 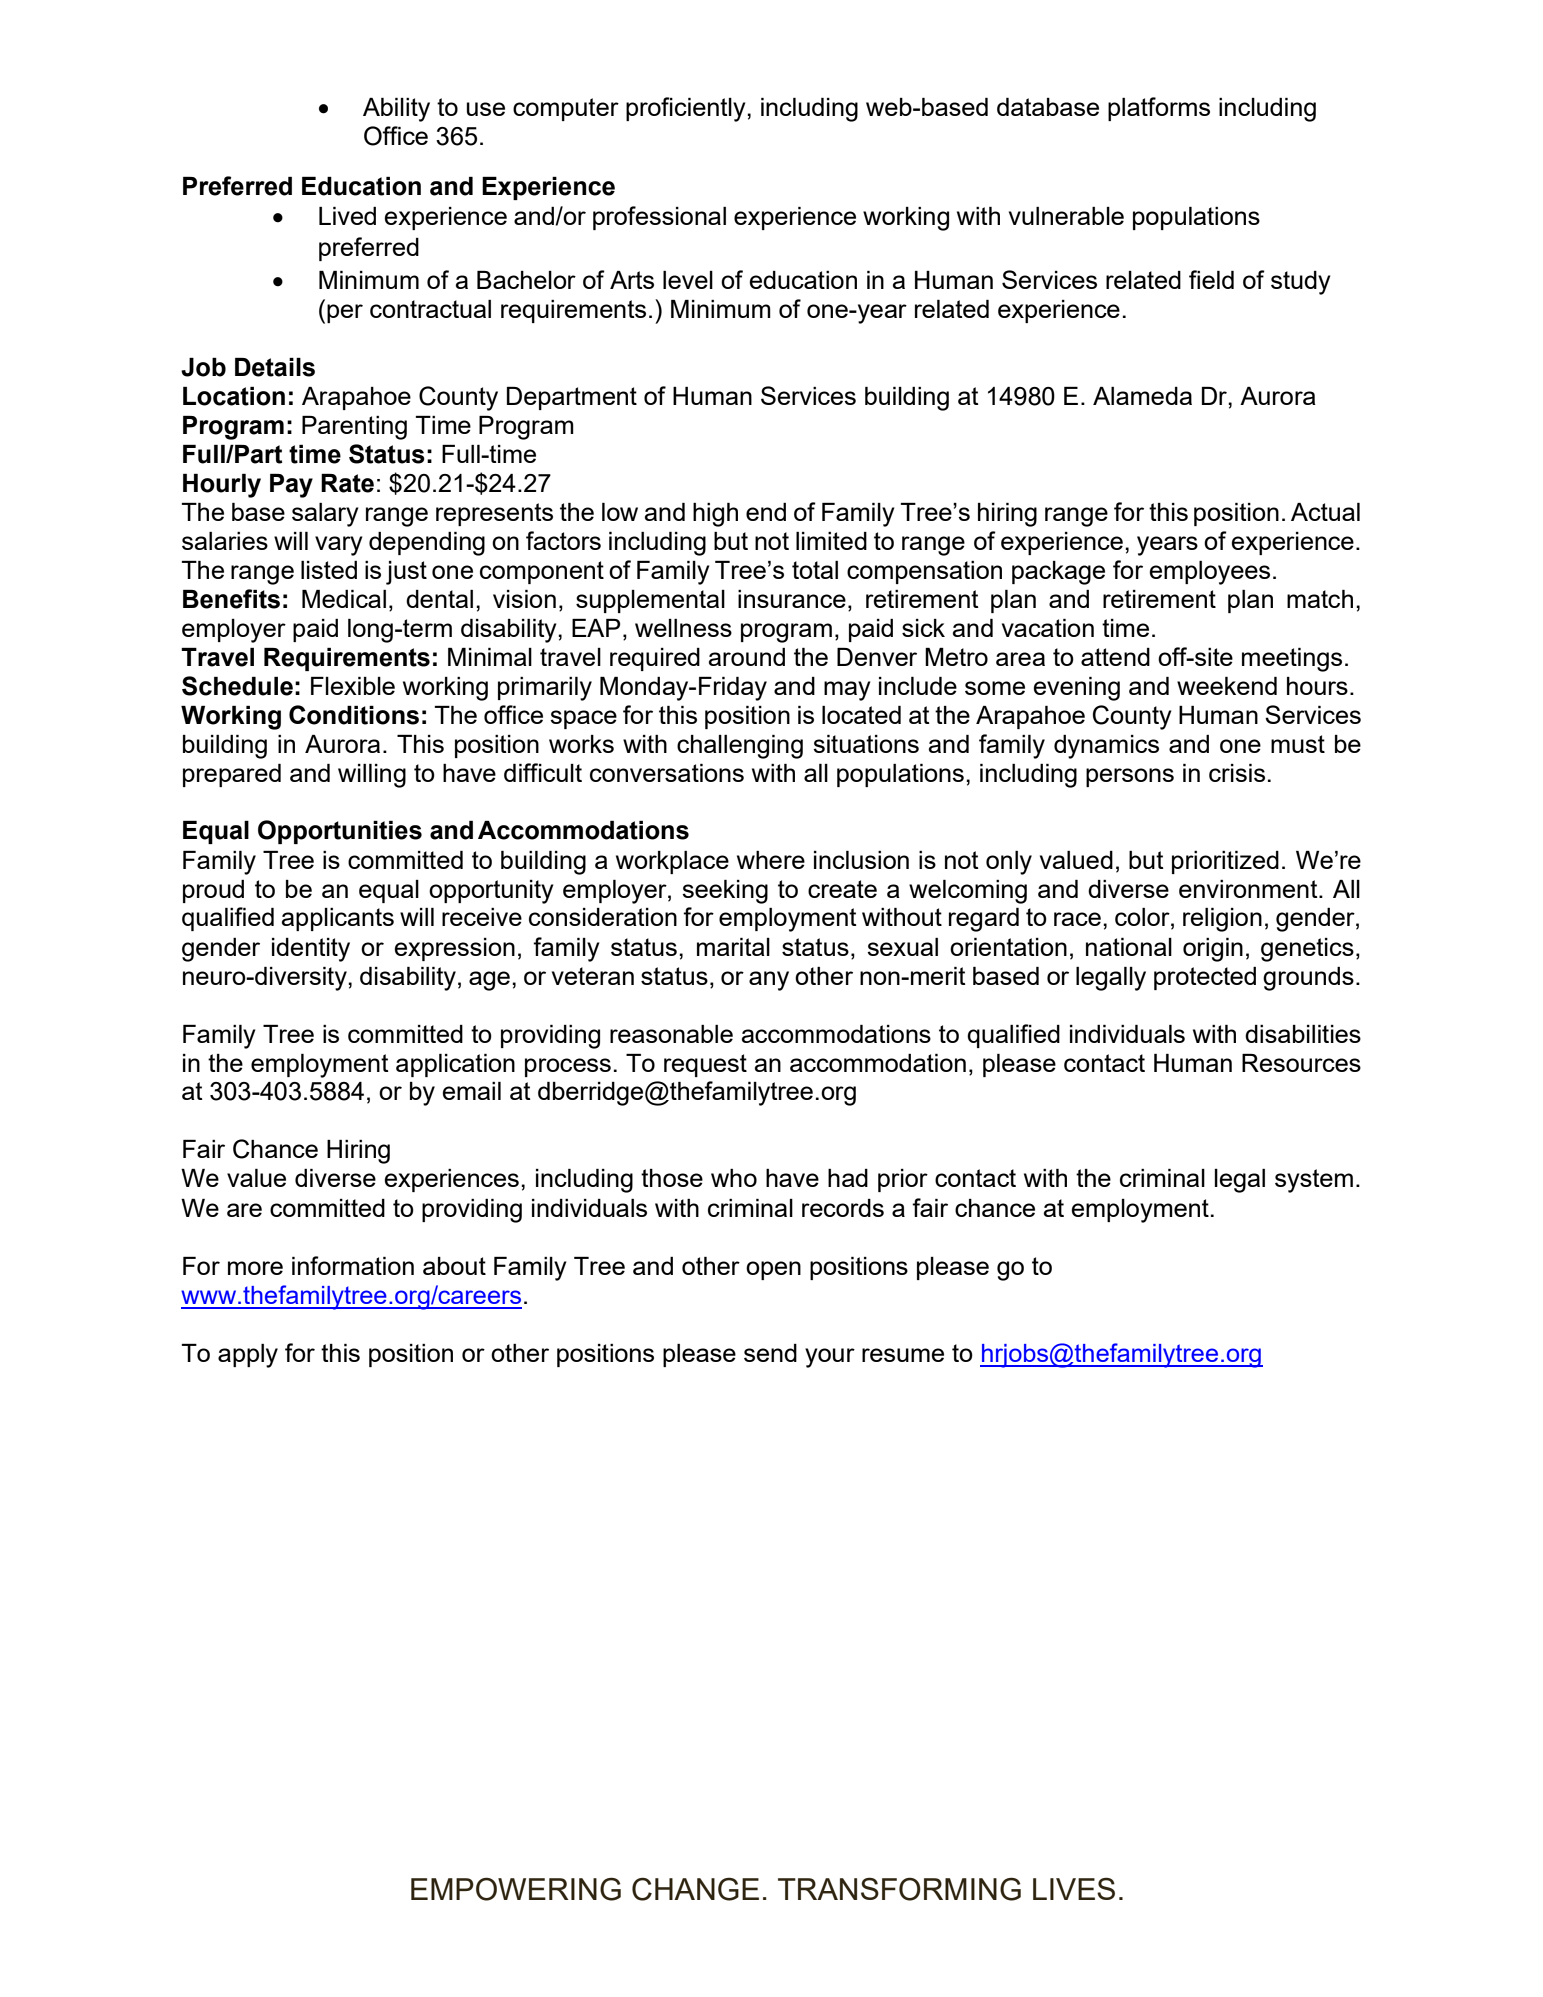 What do you see at coordinates (792, 599) in the page?
I see `insurance` at bounding box center [792, 599].
